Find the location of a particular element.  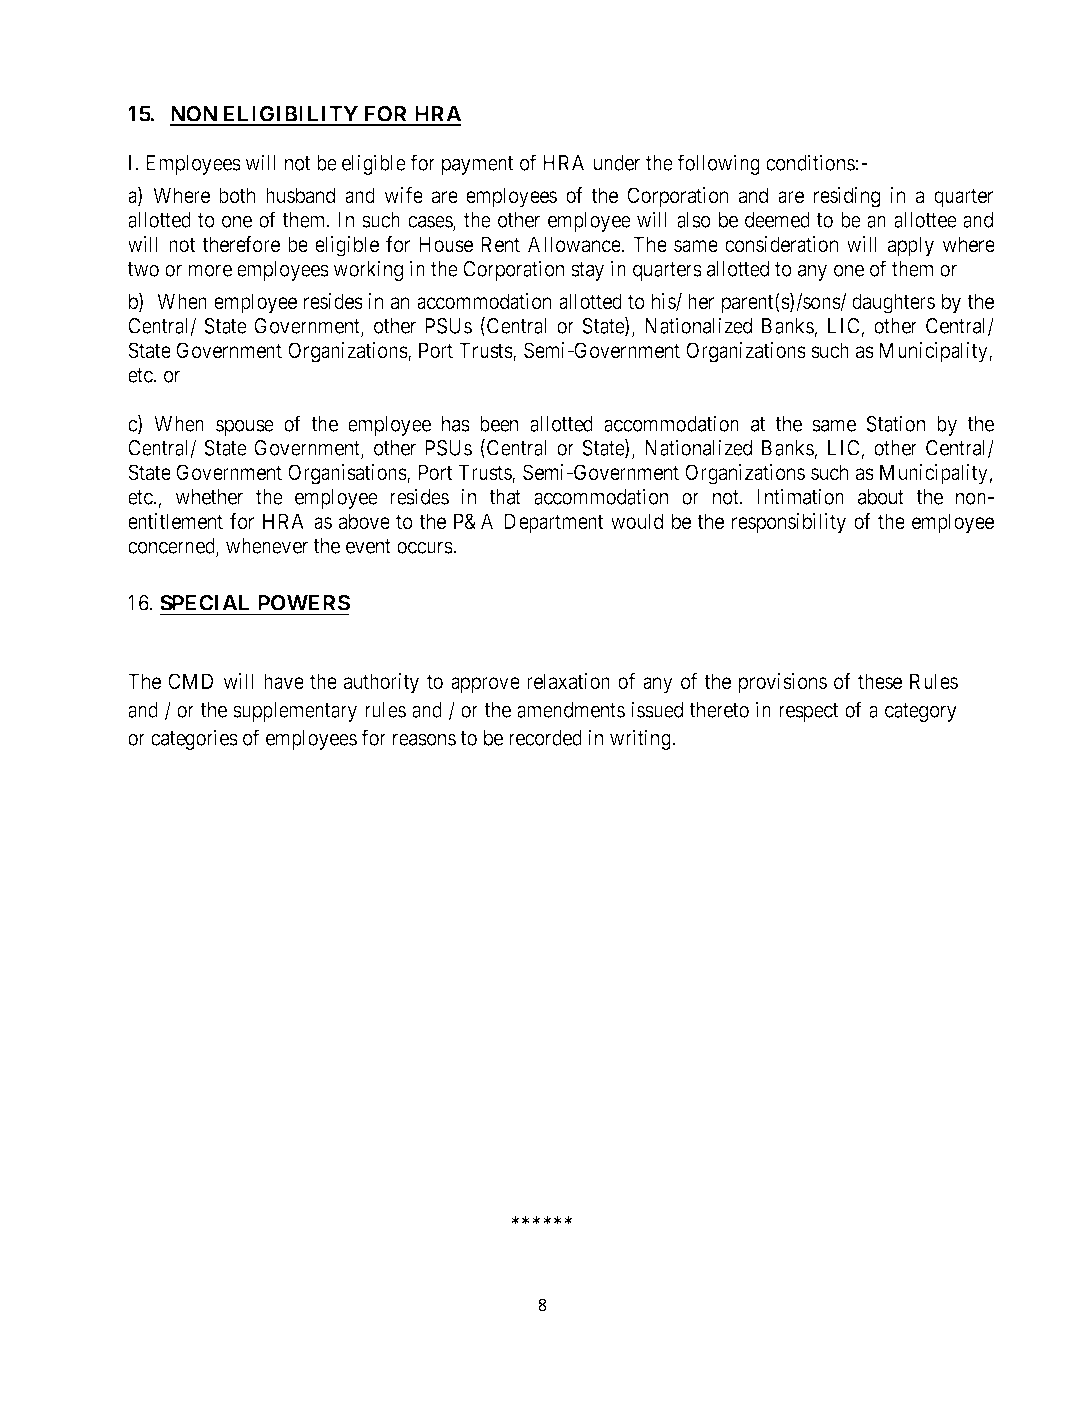

spouse is located at coordinates (245, 427).
